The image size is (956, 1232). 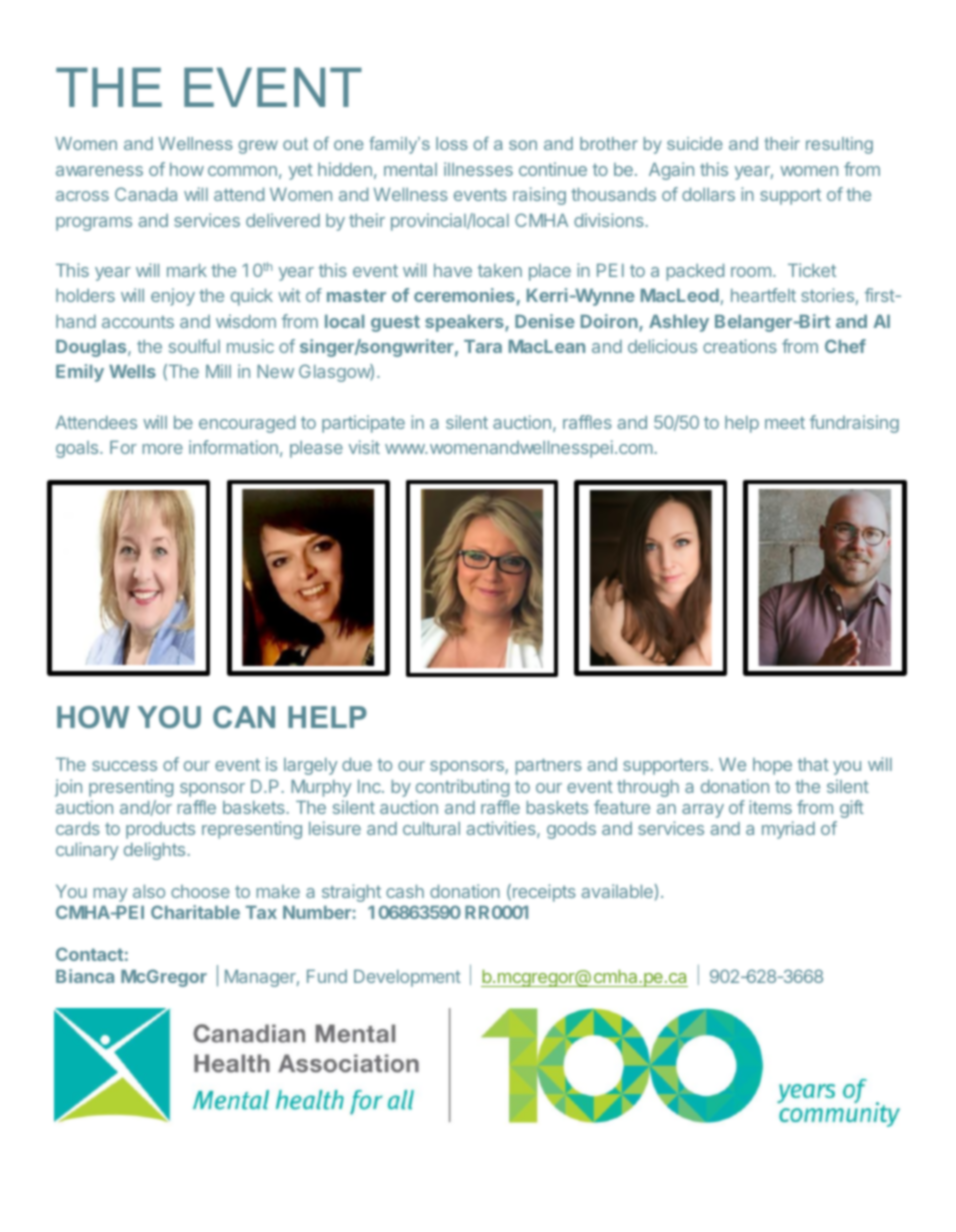 What do you see at coordinates (363, 424) in the image?
I see `participate` at bounding box center [363, 424].
